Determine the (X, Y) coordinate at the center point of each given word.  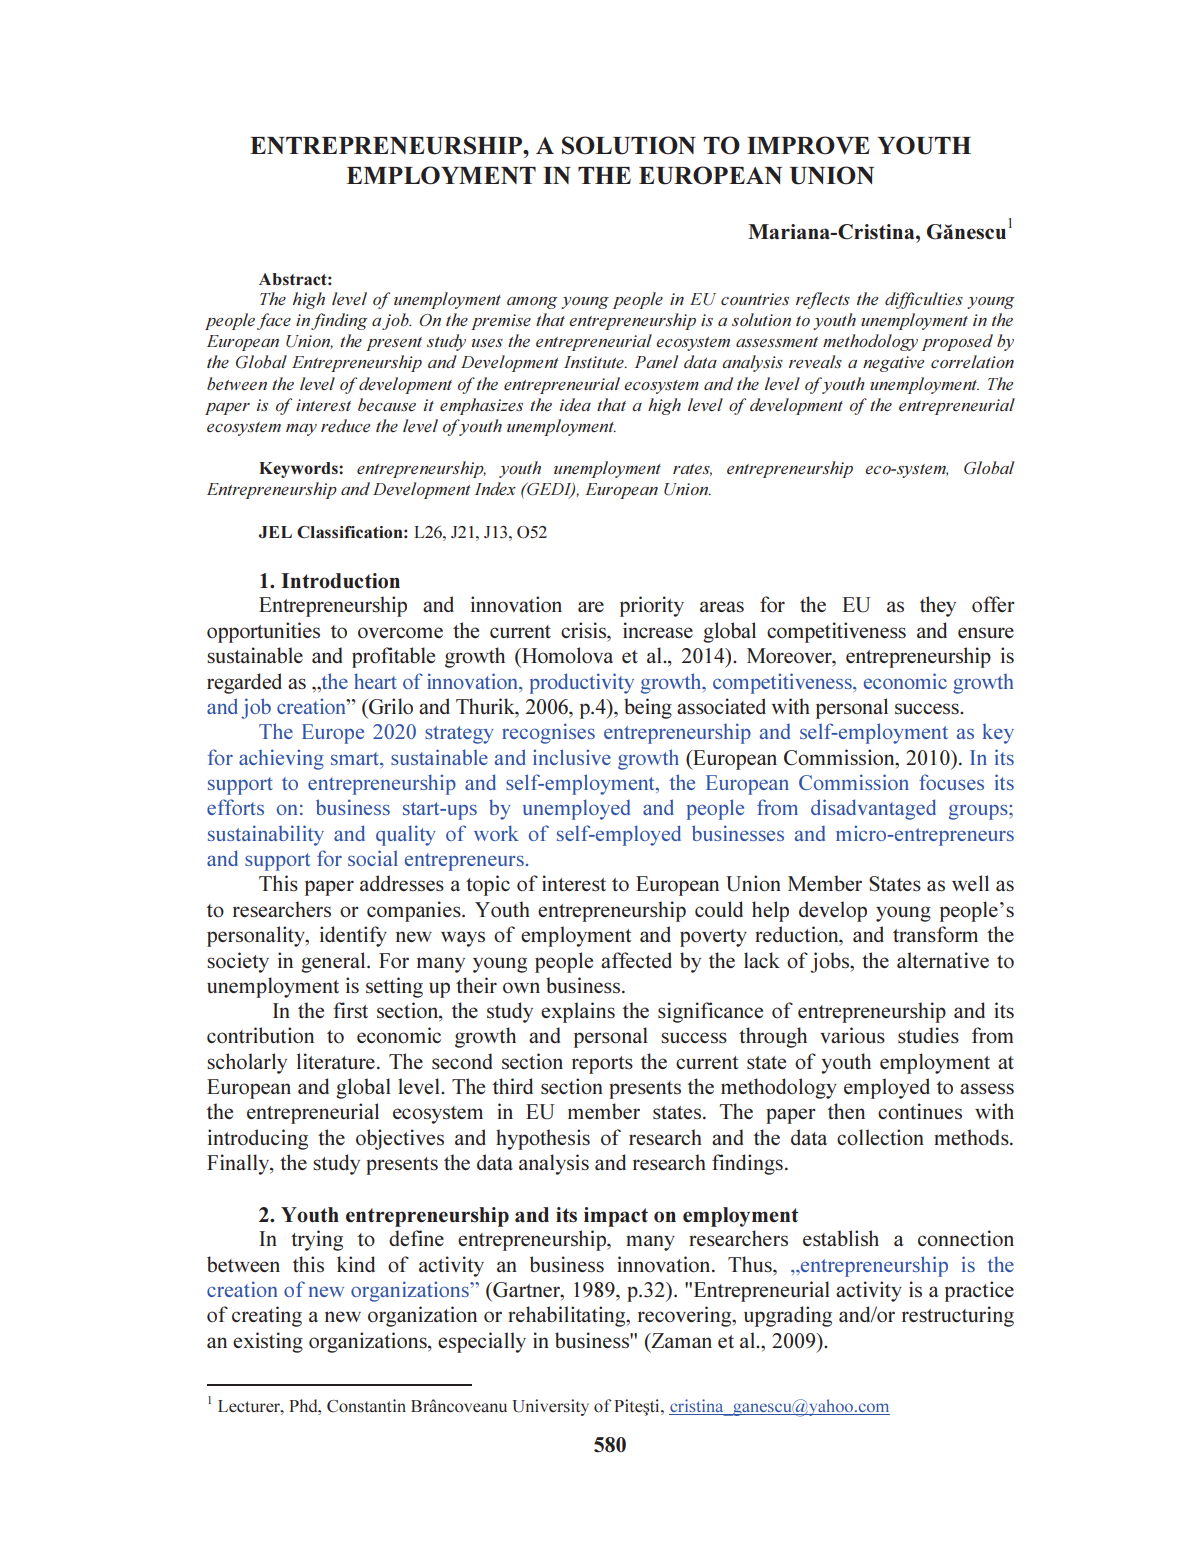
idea (575, 404)
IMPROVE (808, 145)
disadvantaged (873, 809)
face (274, 321)
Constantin (366, 1406)
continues (920, 1111)
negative (893, 364)
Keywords (299, 470)
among (532, 303)
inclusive (572, 757)
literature (336, 1061)
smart (356, 758)
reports (602, 1065)
